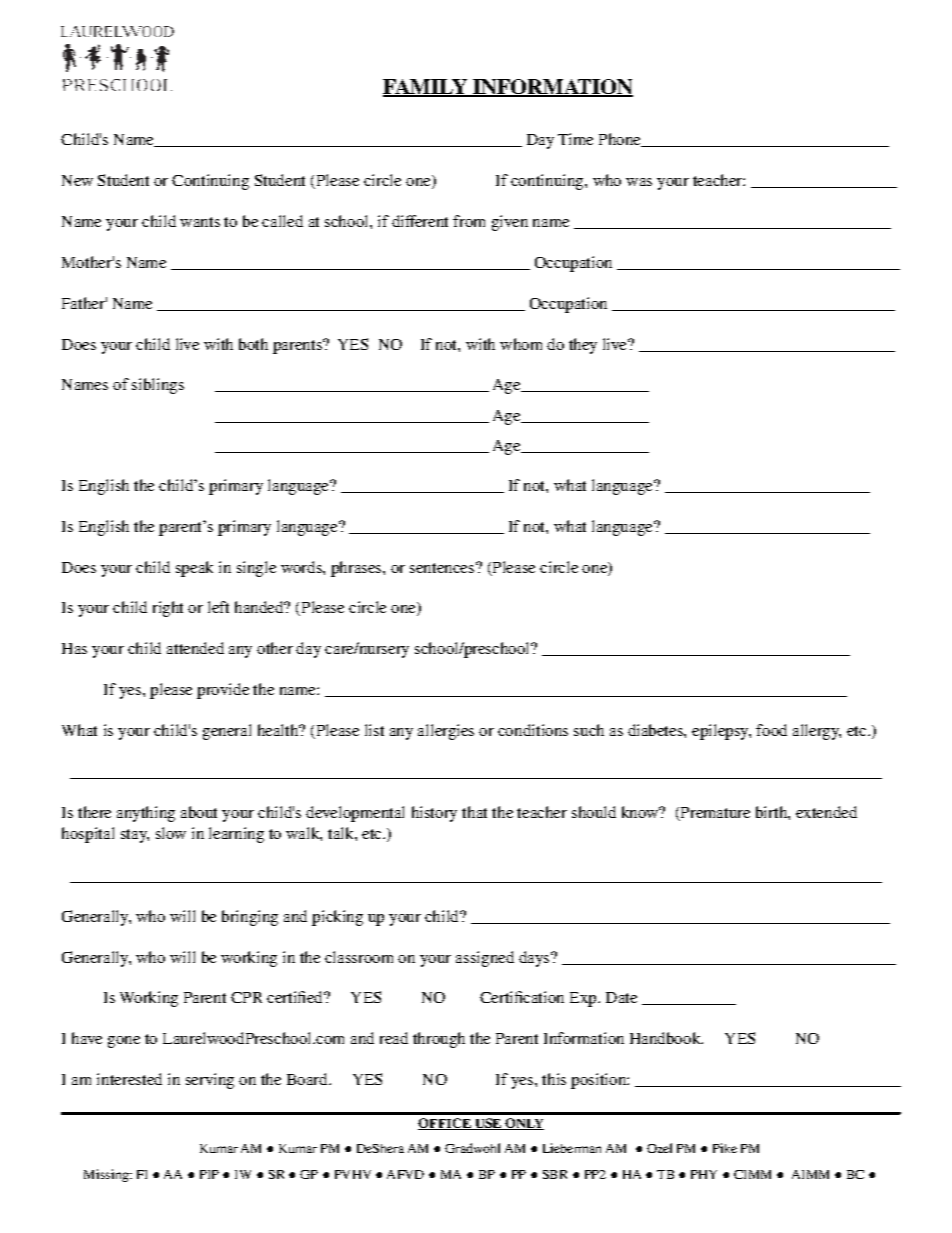 This screenshot has height=1233, width=952. Describe the element at coordinates (442, 568) in the screenshot. I see `sentences` at that location.
